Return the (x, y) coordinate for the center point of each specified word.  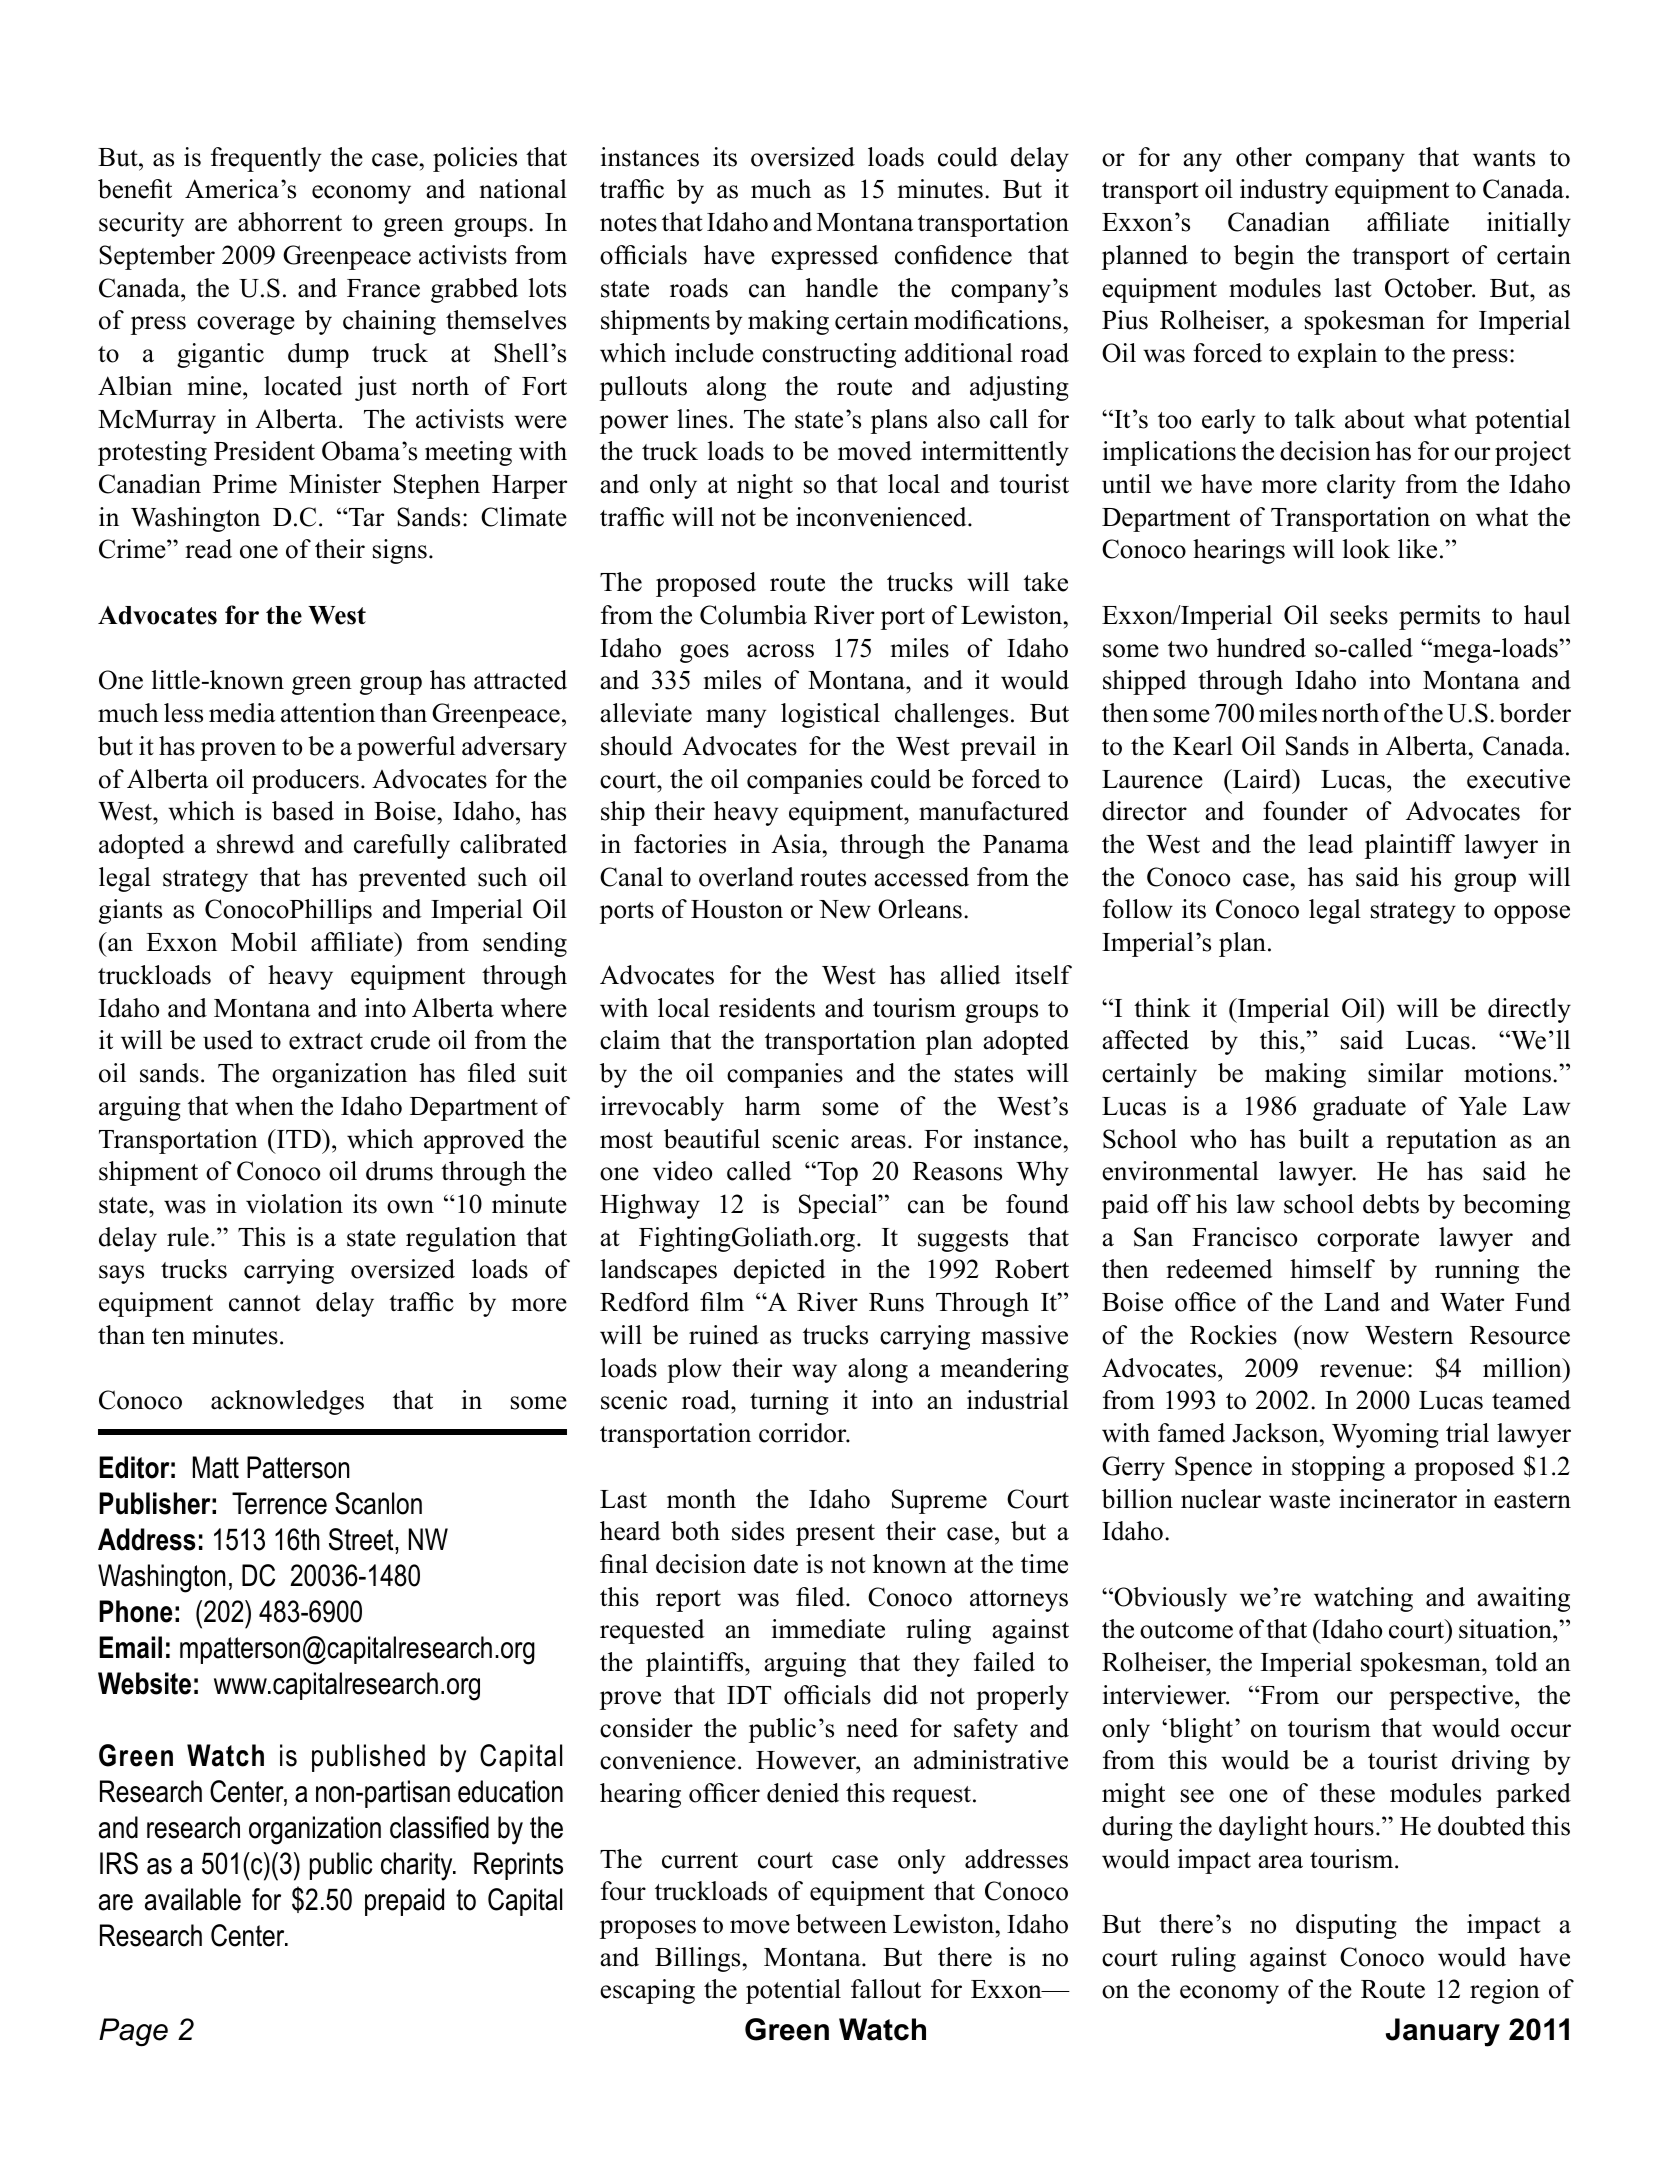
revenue (1363, 1371)
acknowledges (287, 1402)
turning (789, 1402)
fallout (886, 1989)
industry (1284, 191)
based (303, 811)
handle (842, 288)
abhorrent (290, 222)
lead (1330, 844)
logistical (830, 715)
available (193, 1899)
